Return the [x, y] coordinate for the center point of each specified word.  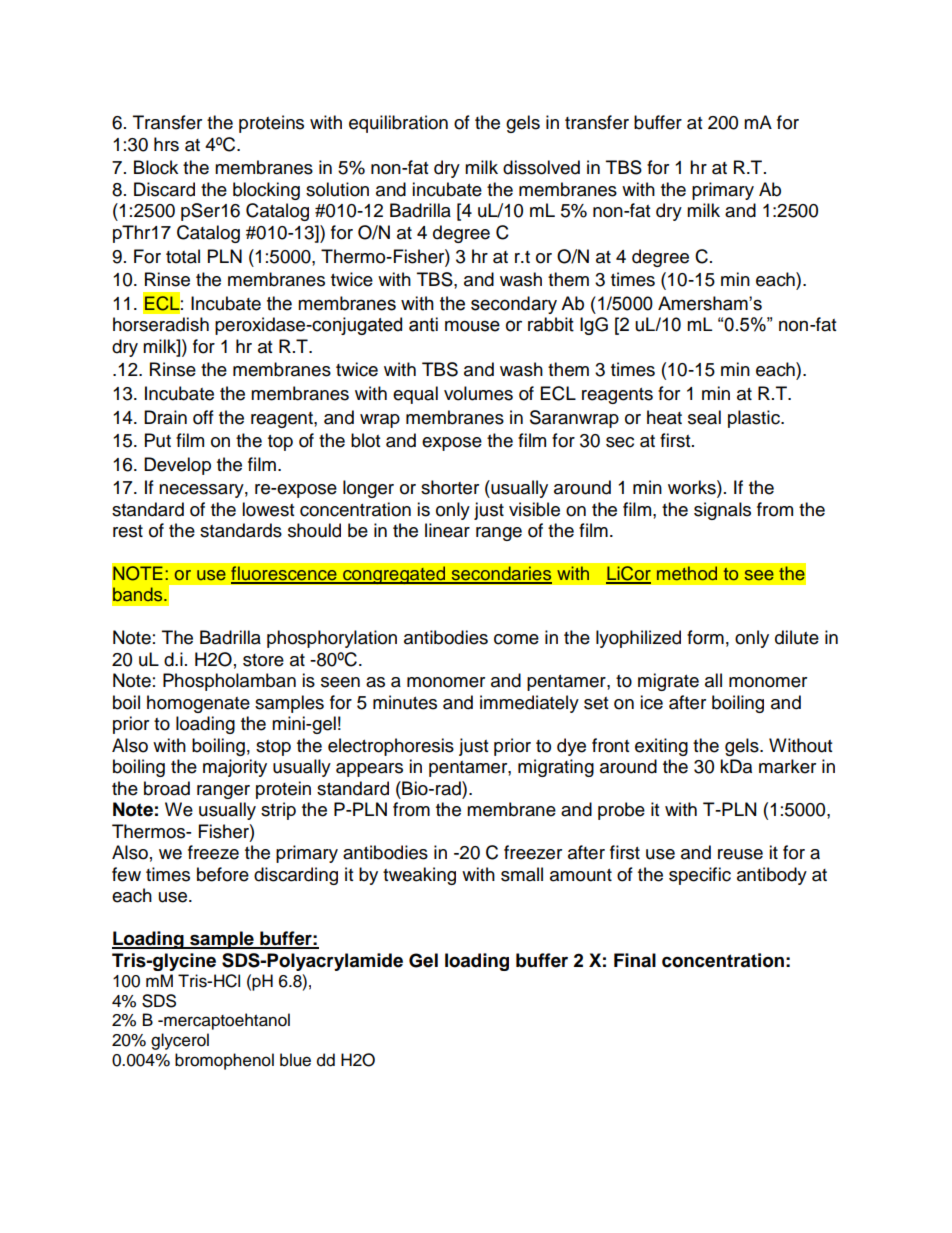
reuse [740, 854]
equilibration [398, 124]
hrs [166, 144]
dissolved [541, 167]
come [516, 639]
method [687, 573]
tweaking [419, 876]
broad [167, 788]
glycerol [180, 1041]
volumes [478, 393]
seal [704, 417]
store [263, 660]
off [203, 417]
